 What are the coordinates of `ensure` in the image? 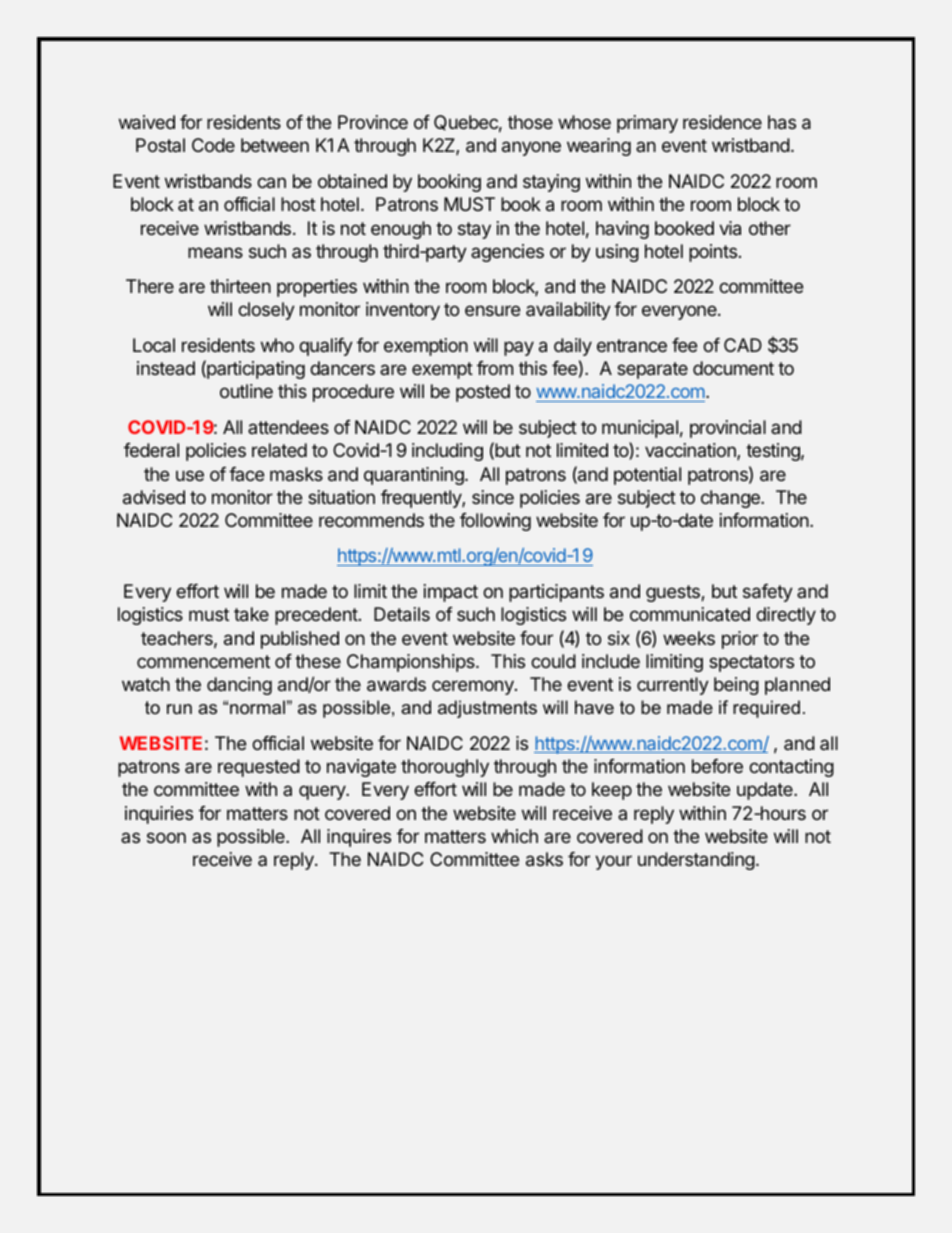 It's located at (492, 310).
